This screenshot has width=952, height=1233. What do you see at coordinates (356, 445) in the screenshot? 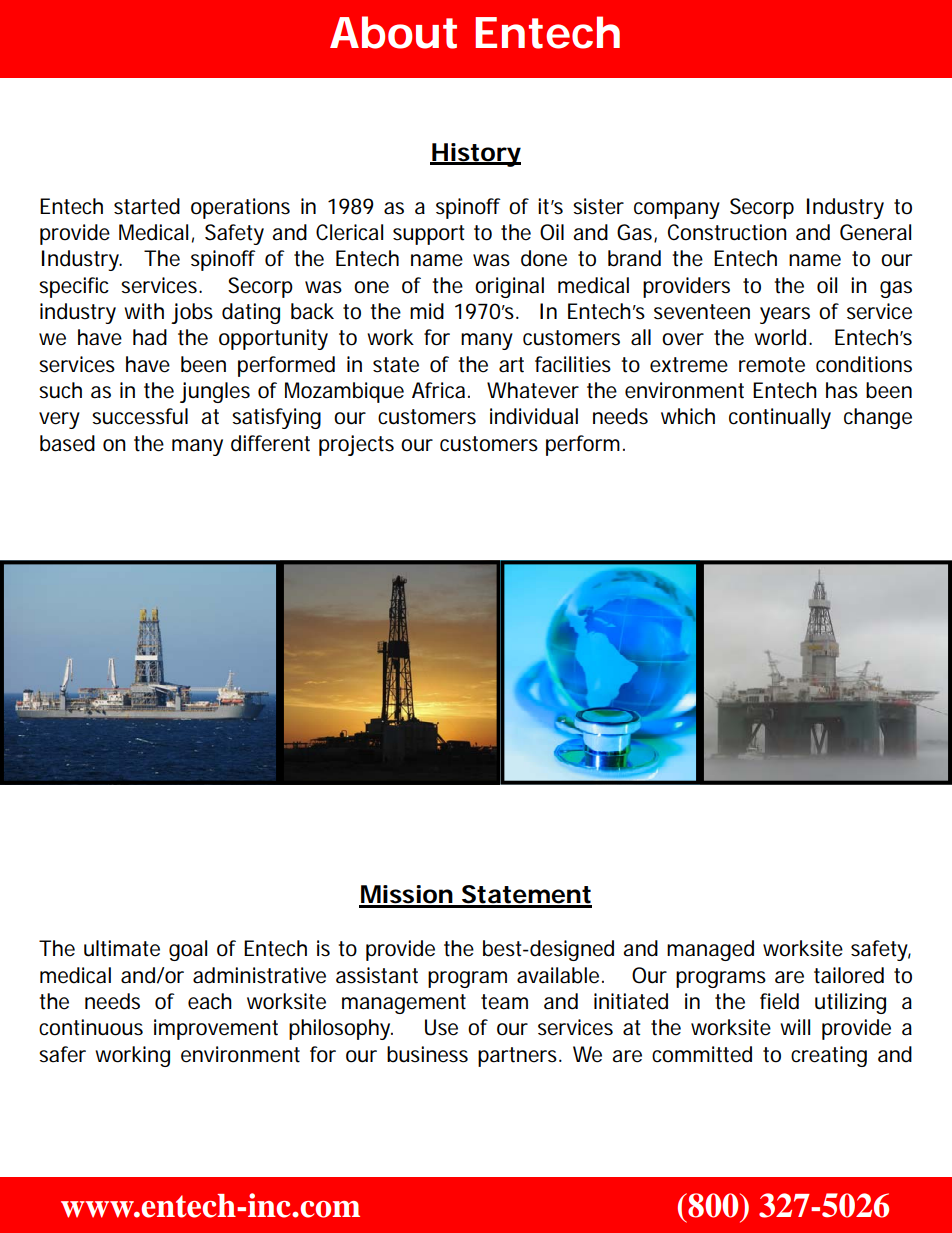
I see `projects` at bounding box center [356, 445].
